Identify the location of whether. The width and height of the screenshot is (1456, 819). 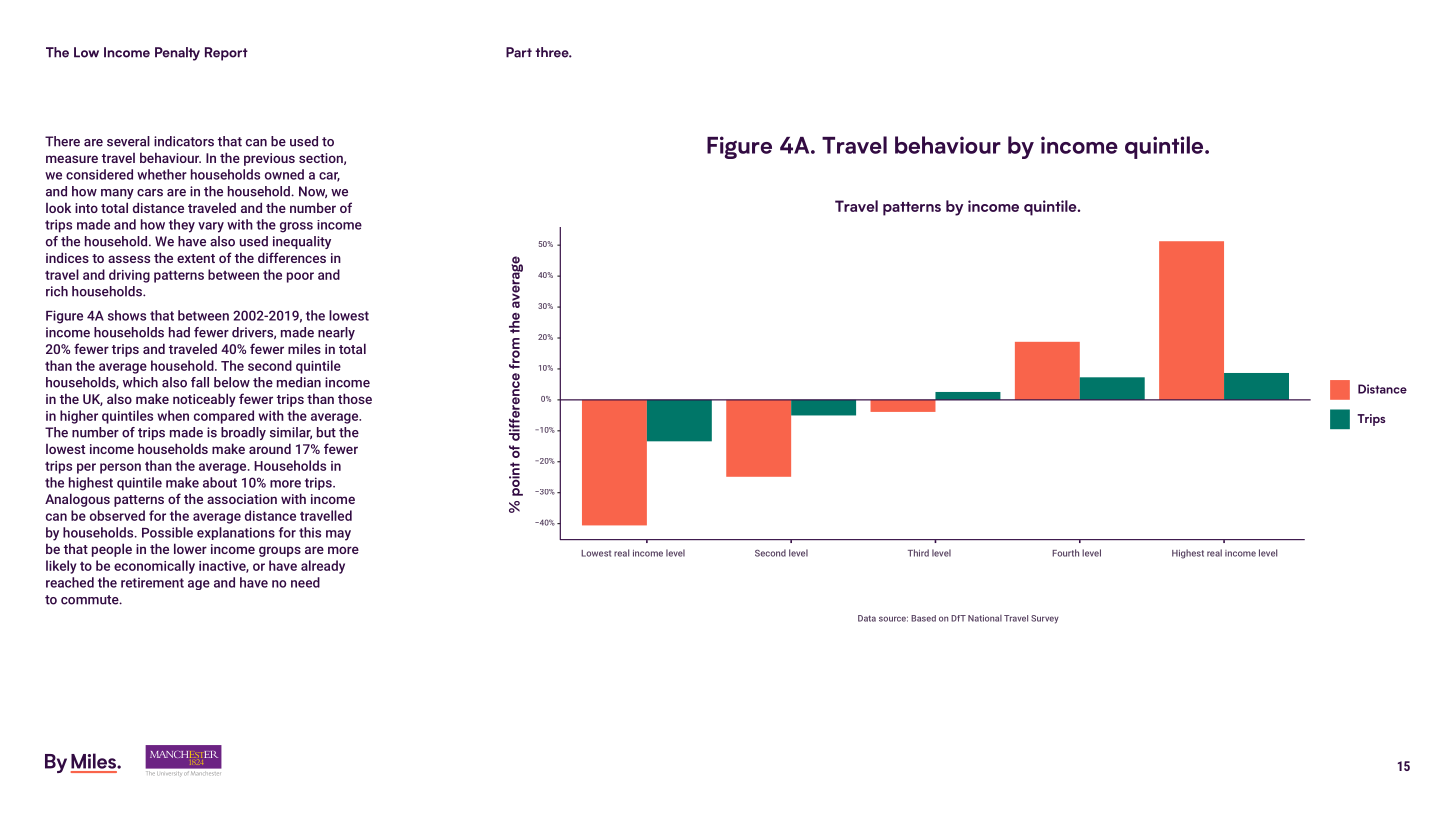
(162, 174).
